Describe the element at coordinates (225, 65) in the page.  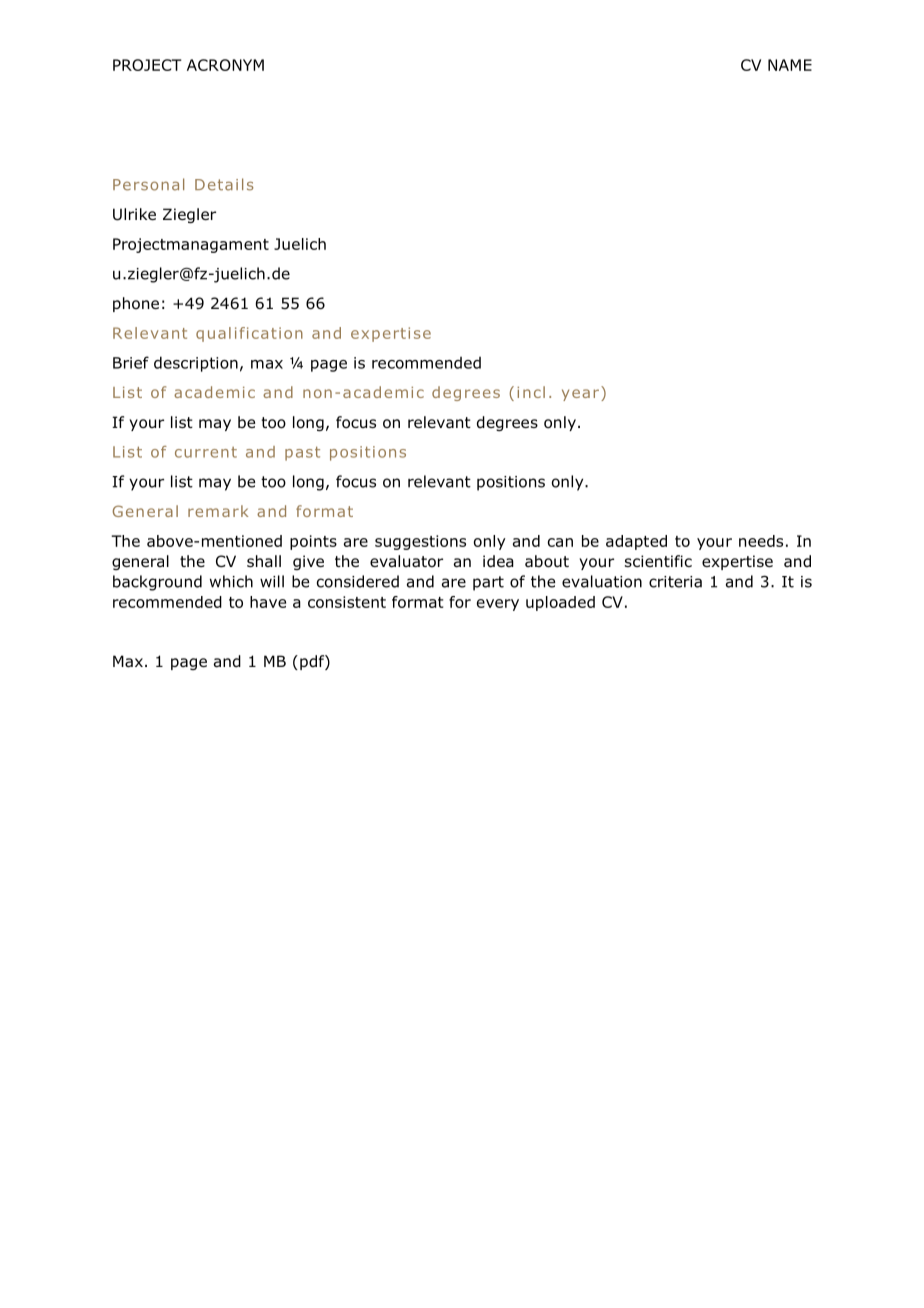
I see `ACRONYM` at that location.
